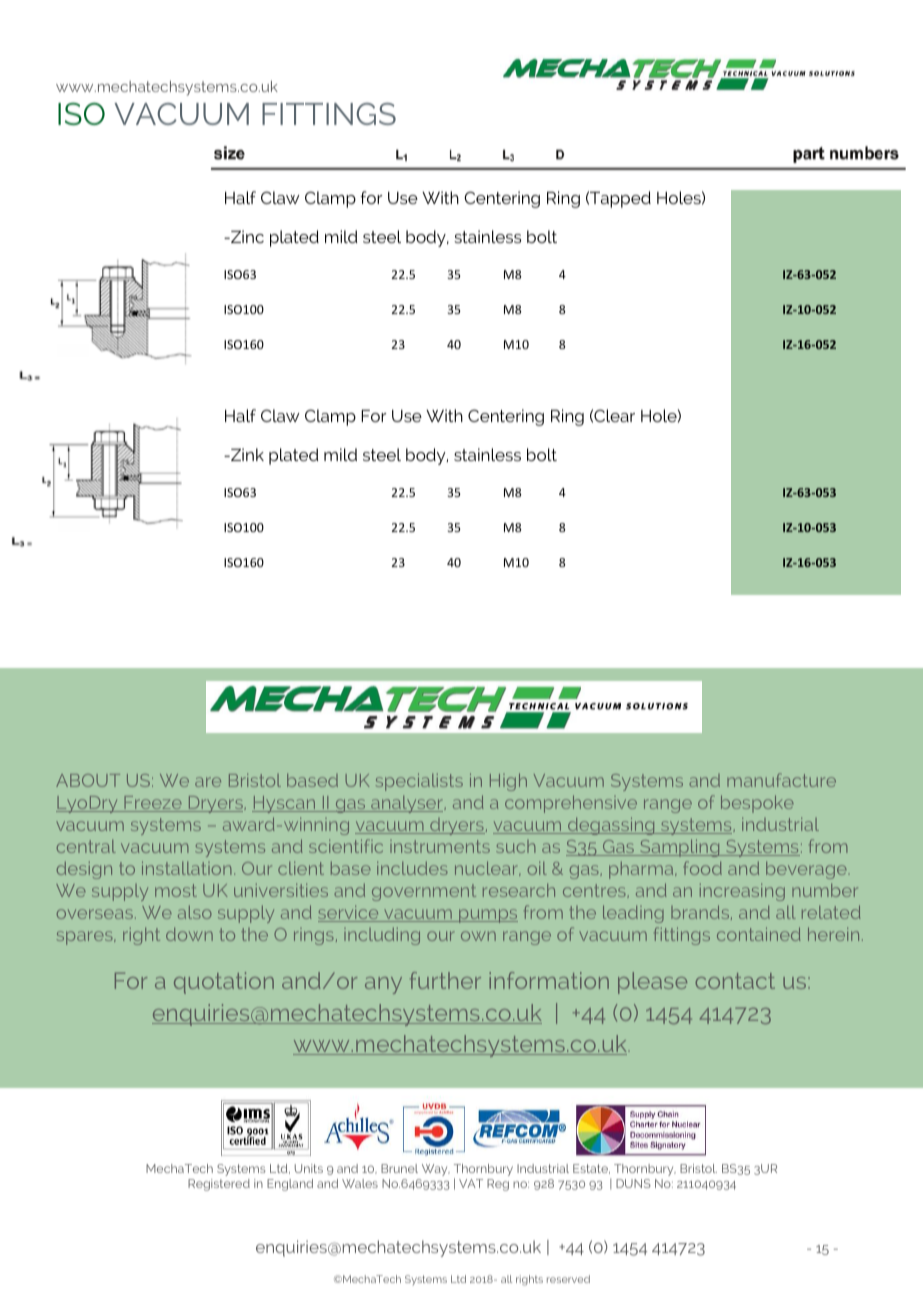 The height and width of the page is (1308, 924). What do you see at coordinates (633, 1183) in the page?
I see `DUNS` at bounding box center [633, 1183].
